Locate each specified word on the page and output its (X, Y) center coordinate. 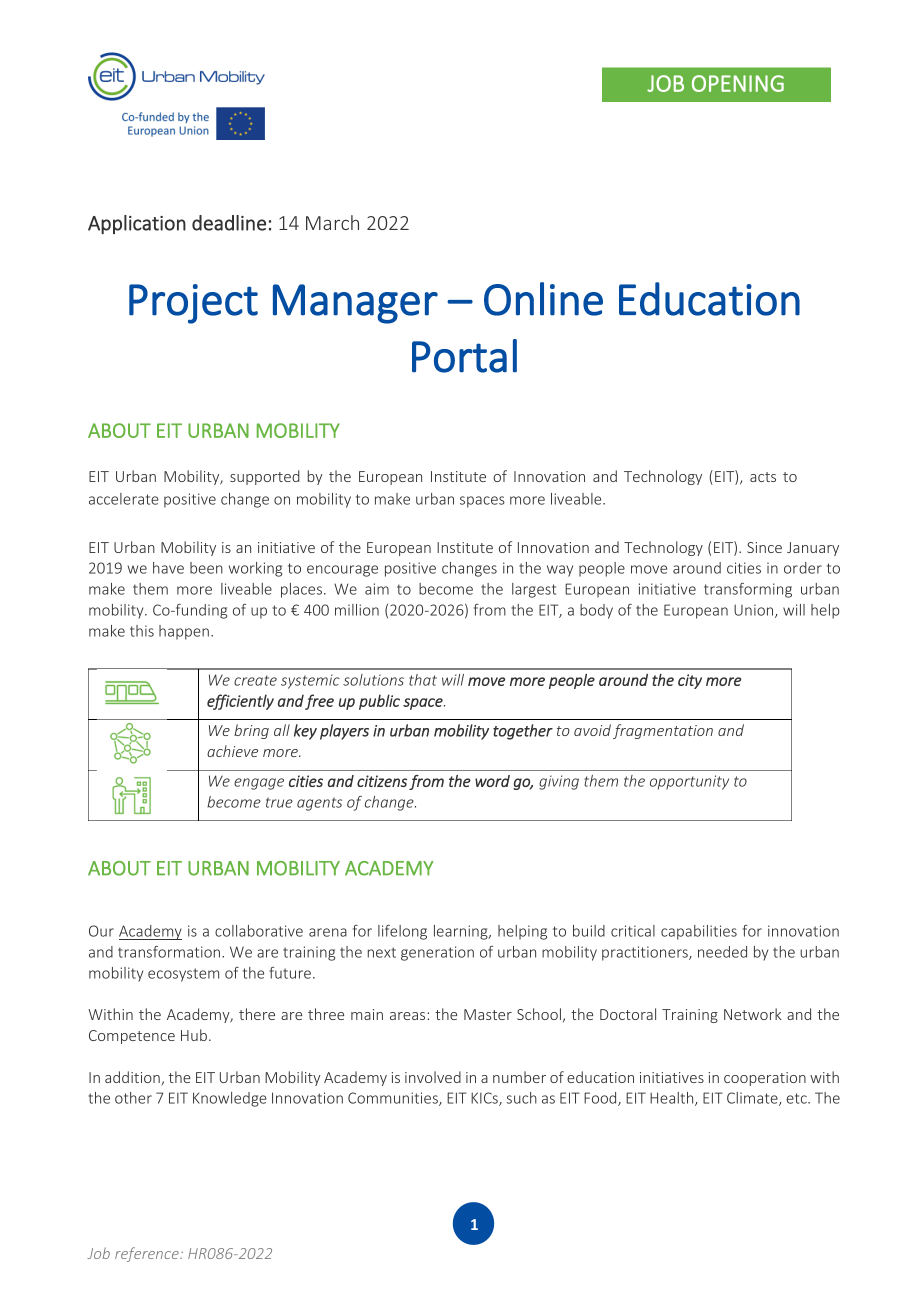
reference (148, 1254)
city (690, 681)
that (423, 680)
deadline (229, 223)
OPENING (738, 83)
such (522, 1098)
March (332, 222)
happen (184, 632)
